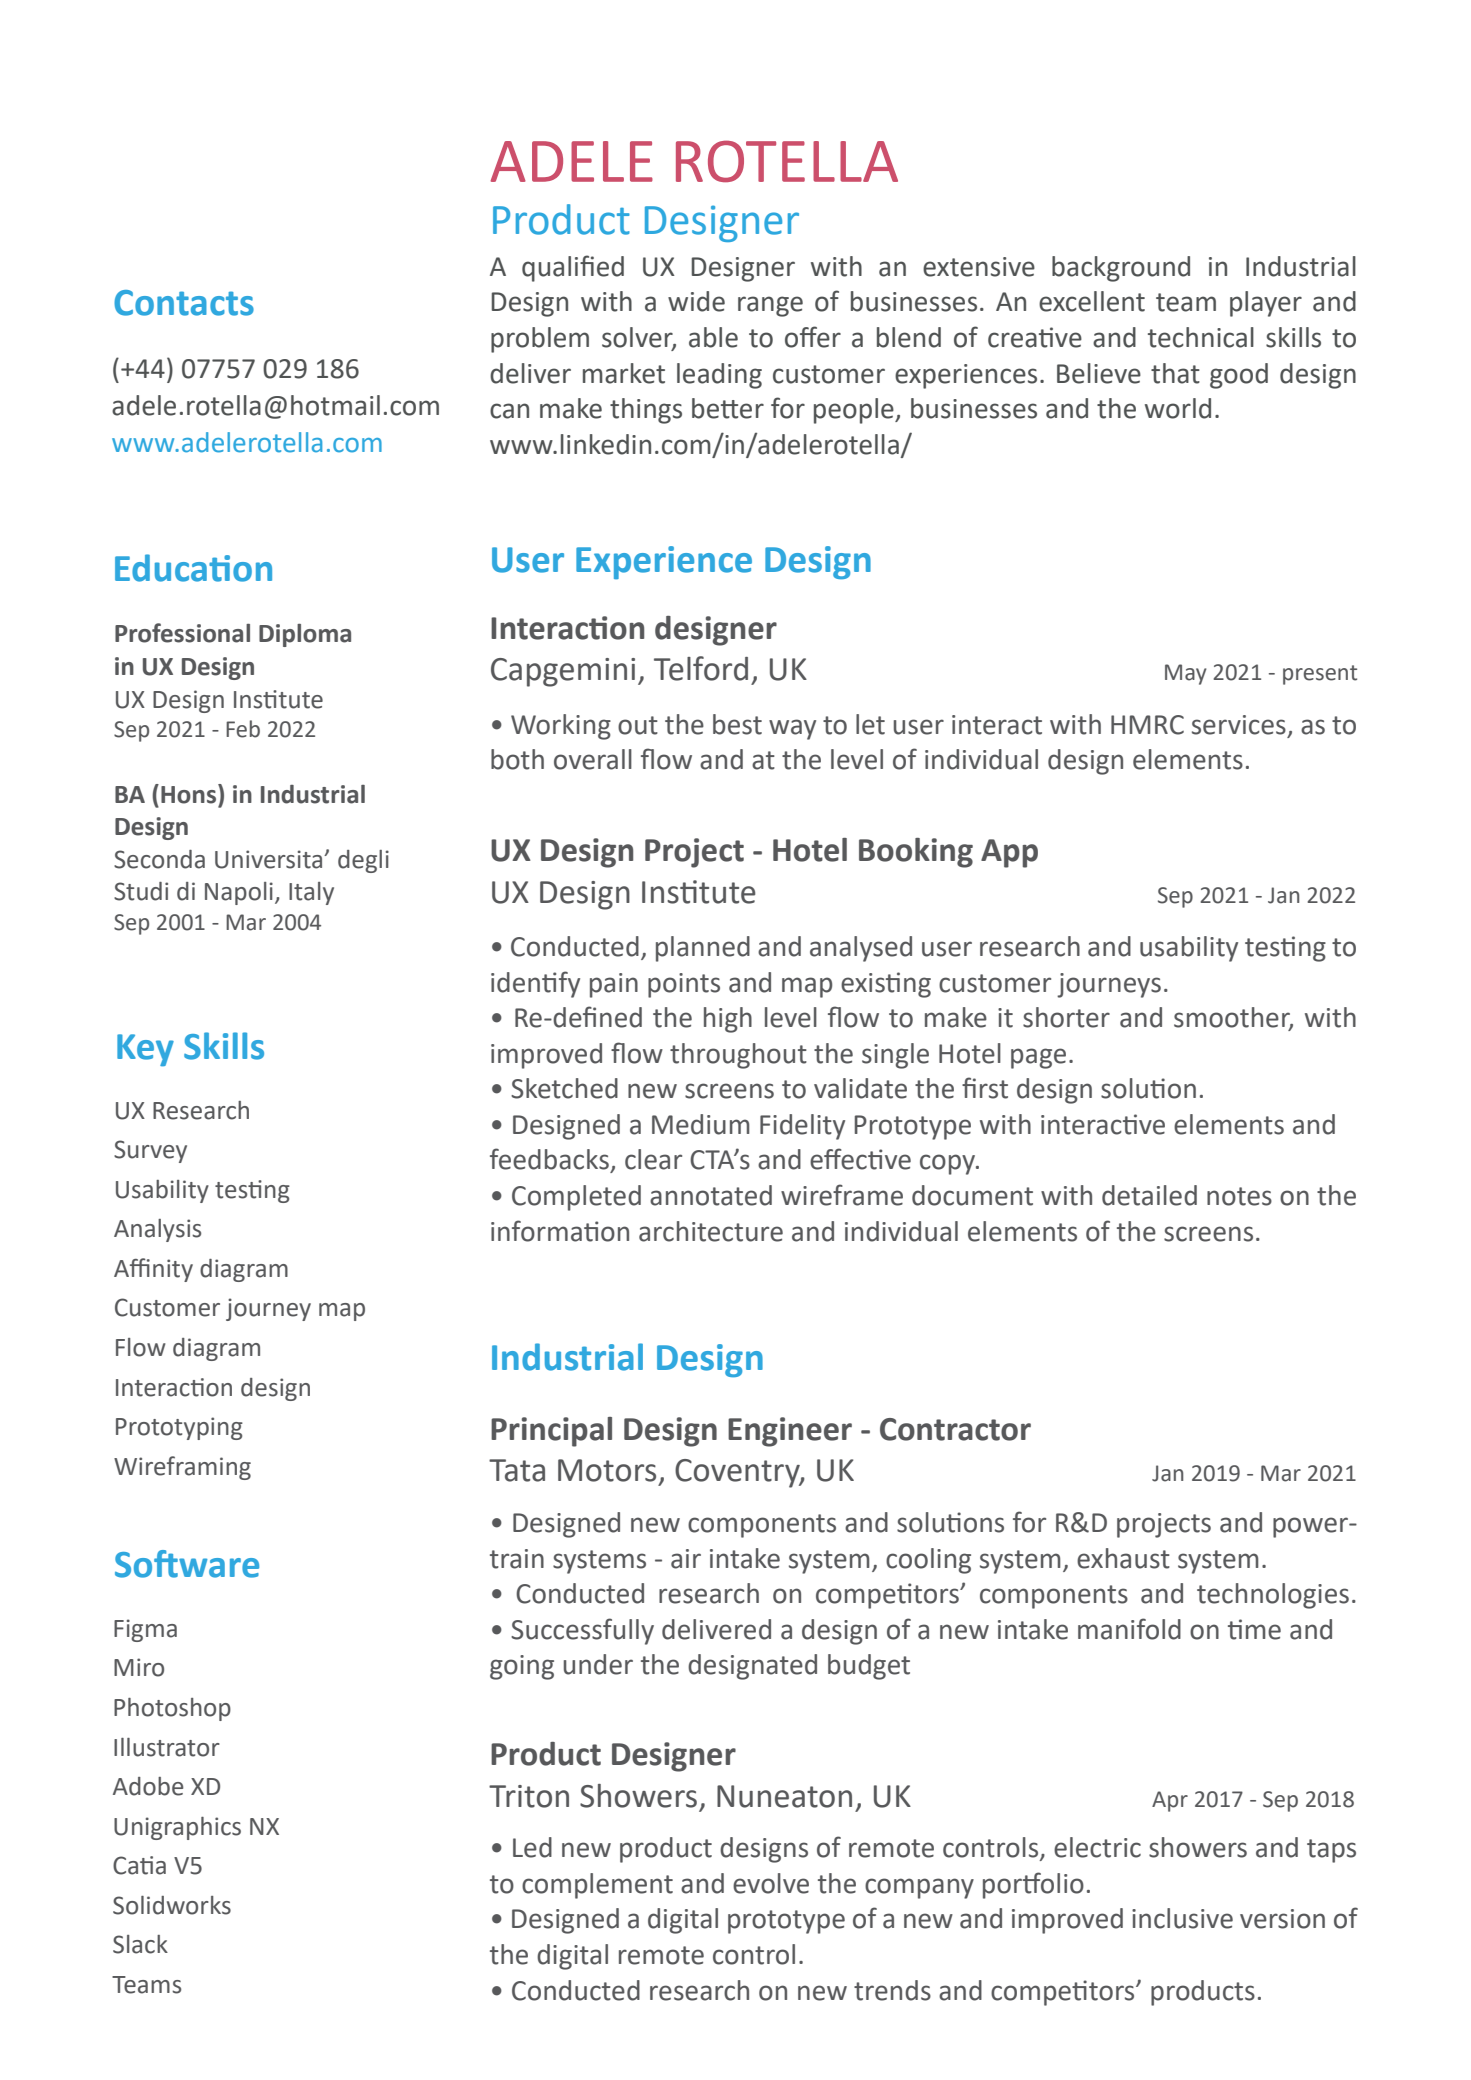  Describe the element at coordinates (1182, 1918) in the screenshot. I see `inclusive` at that location.
